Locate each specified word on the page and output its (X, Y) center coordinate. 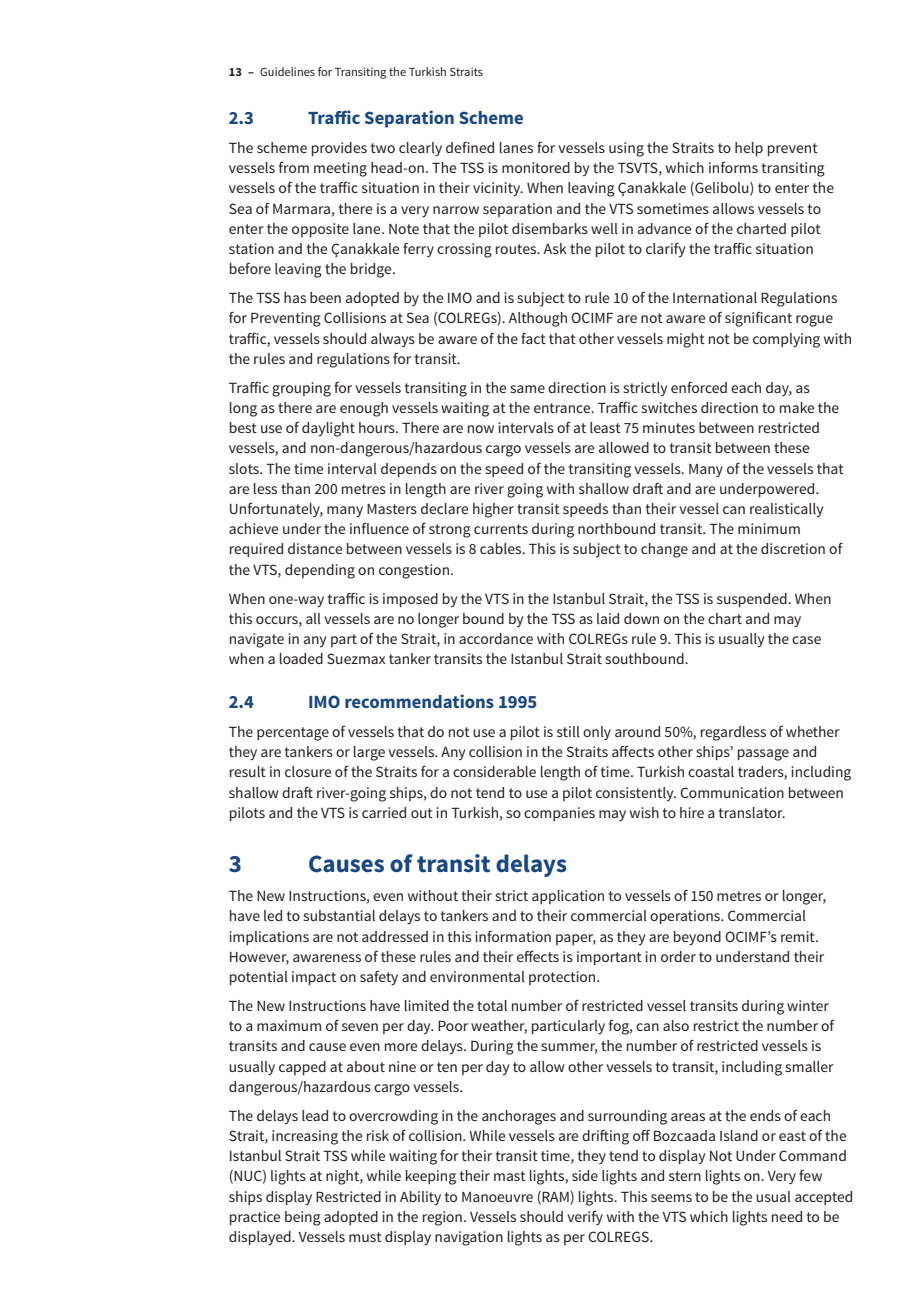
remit (799, 936)
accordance (496, 638)
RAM (555, 1197)
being (303, 1218)
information (513, 936)
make (797, 407)
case (806, 640)
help (749, 149)
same (527, 389)
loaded (301, 658)
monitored (536, 167)
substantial (339, 915)
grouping (301, 389)
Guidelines (287, 71)
